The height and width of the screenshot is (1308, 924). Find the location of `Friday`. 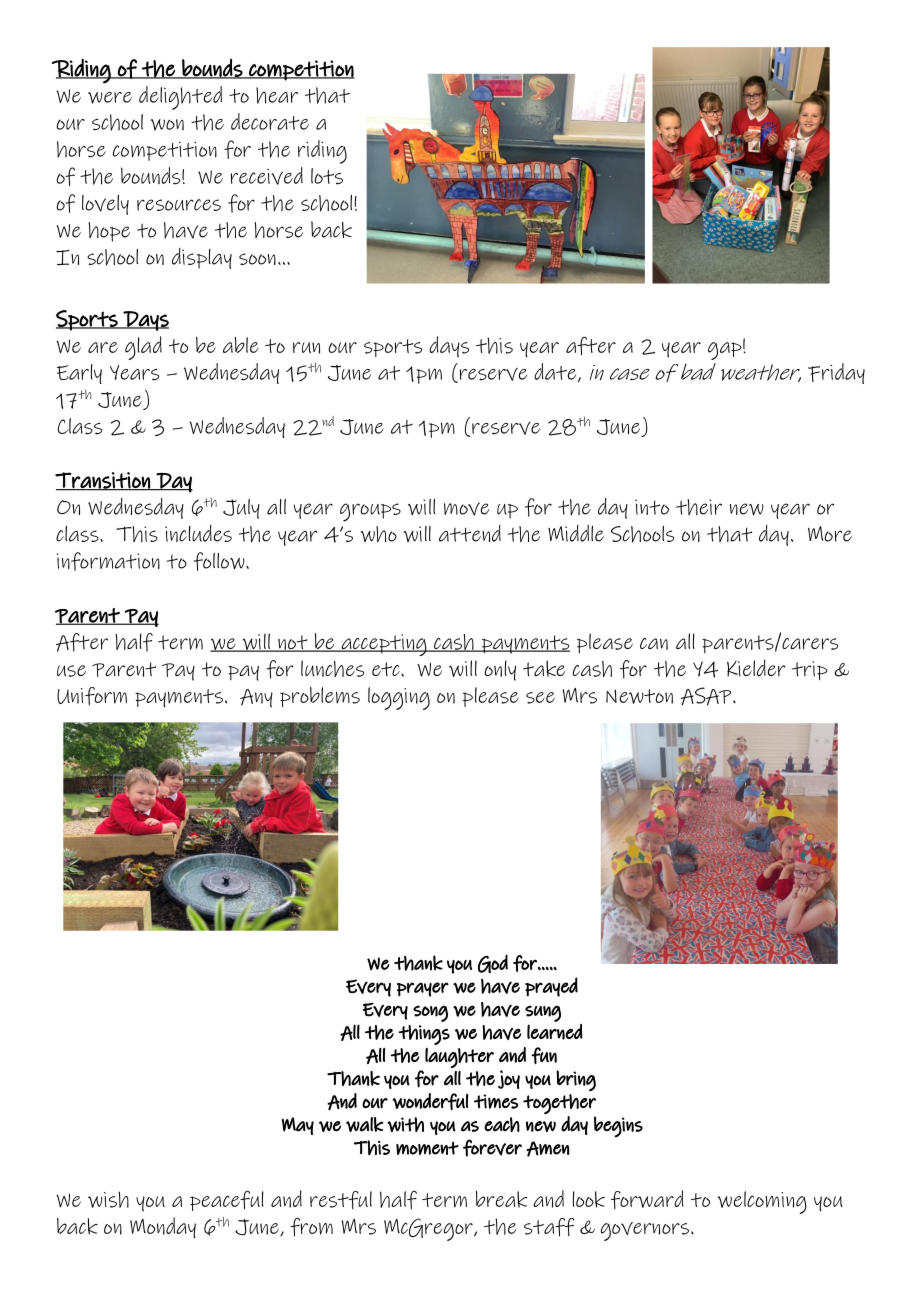

Friday is located at coordinates (836, 373).
